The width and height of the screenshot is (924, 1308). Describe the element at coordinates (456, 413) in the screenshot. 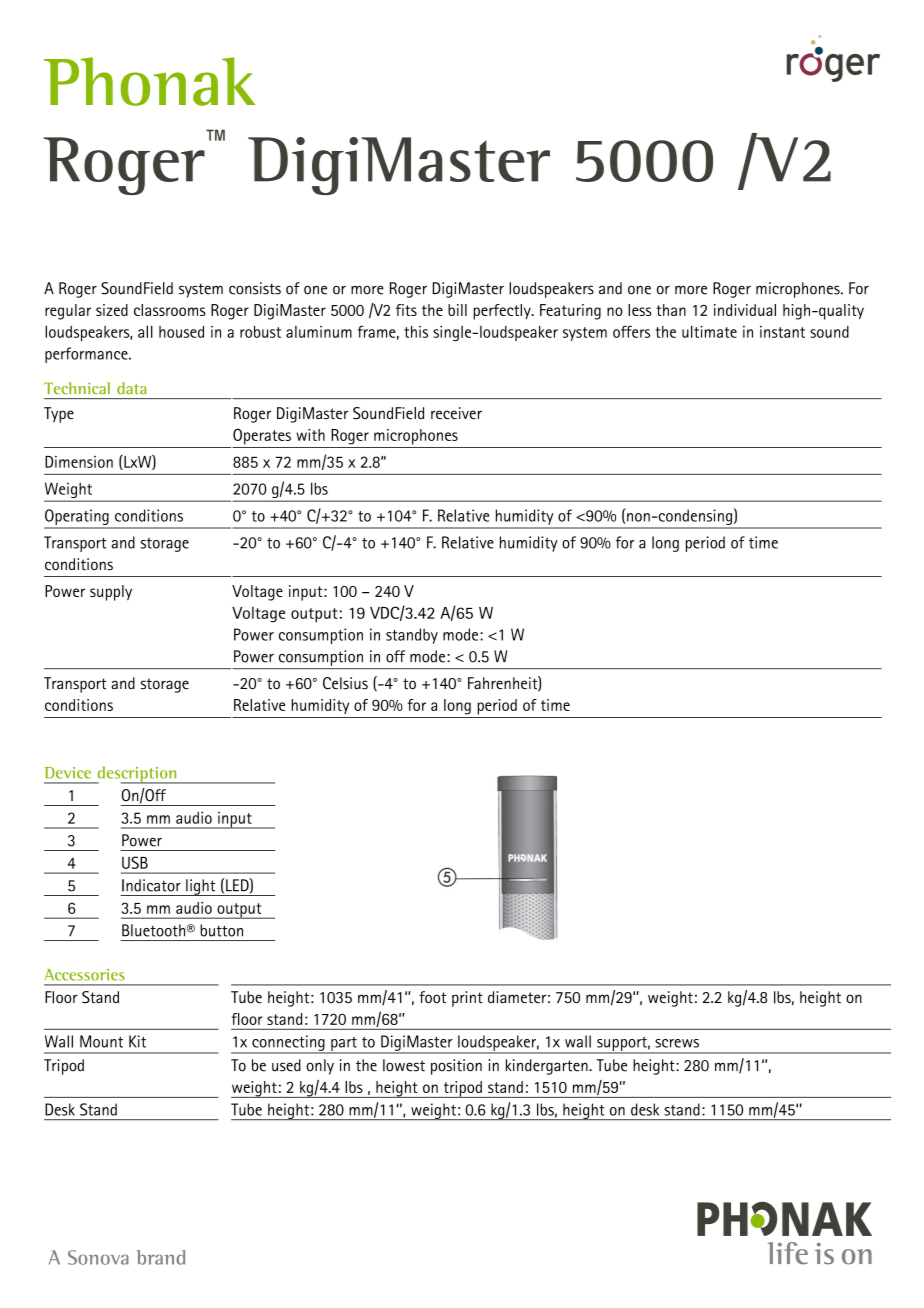

I see `receiver` at that location.
